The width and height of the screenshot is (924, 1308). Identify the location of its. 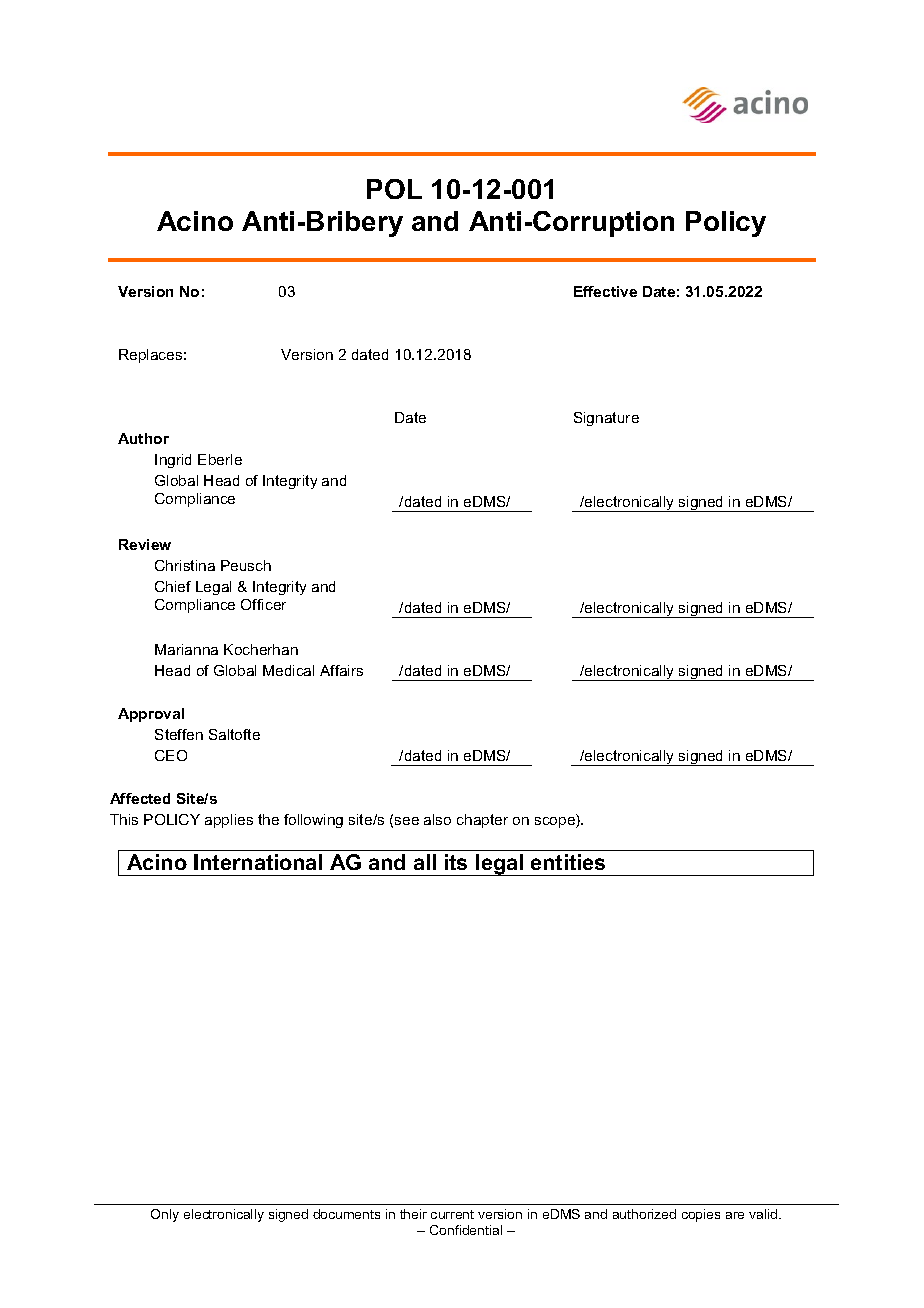
(456, 862).
